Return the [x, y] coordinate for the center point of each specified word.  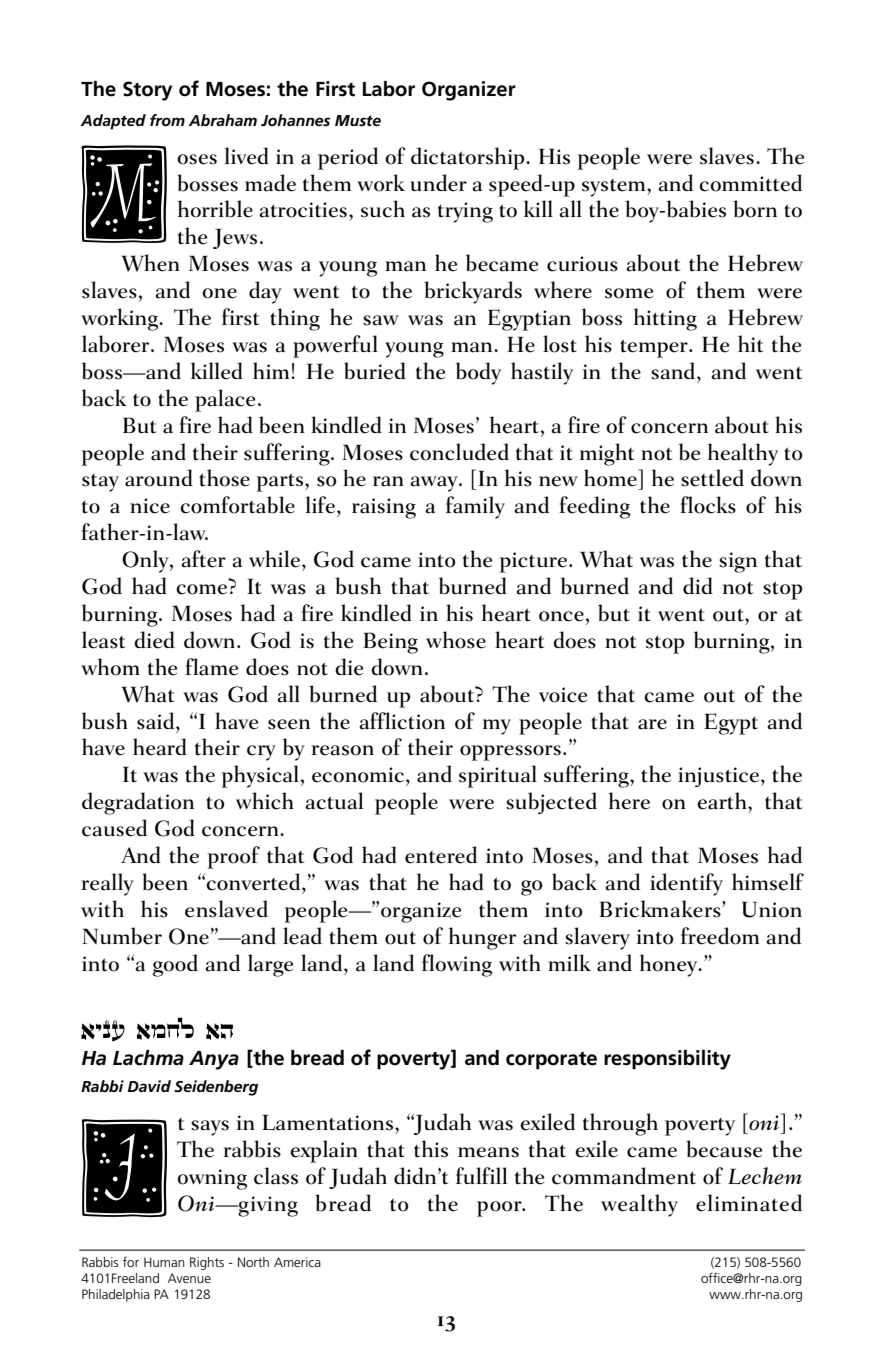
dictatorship [469, 158]
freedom [720, 936]
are [652, 724]
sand [674, 371]
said [157, 721]
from [167, 120]
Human [164, 1262]
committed [750, 183]
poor [500, 1209]
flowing [457, 965]
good [175, 965]
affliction [402, 721]
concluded [459, 452]
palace [225, 400]
